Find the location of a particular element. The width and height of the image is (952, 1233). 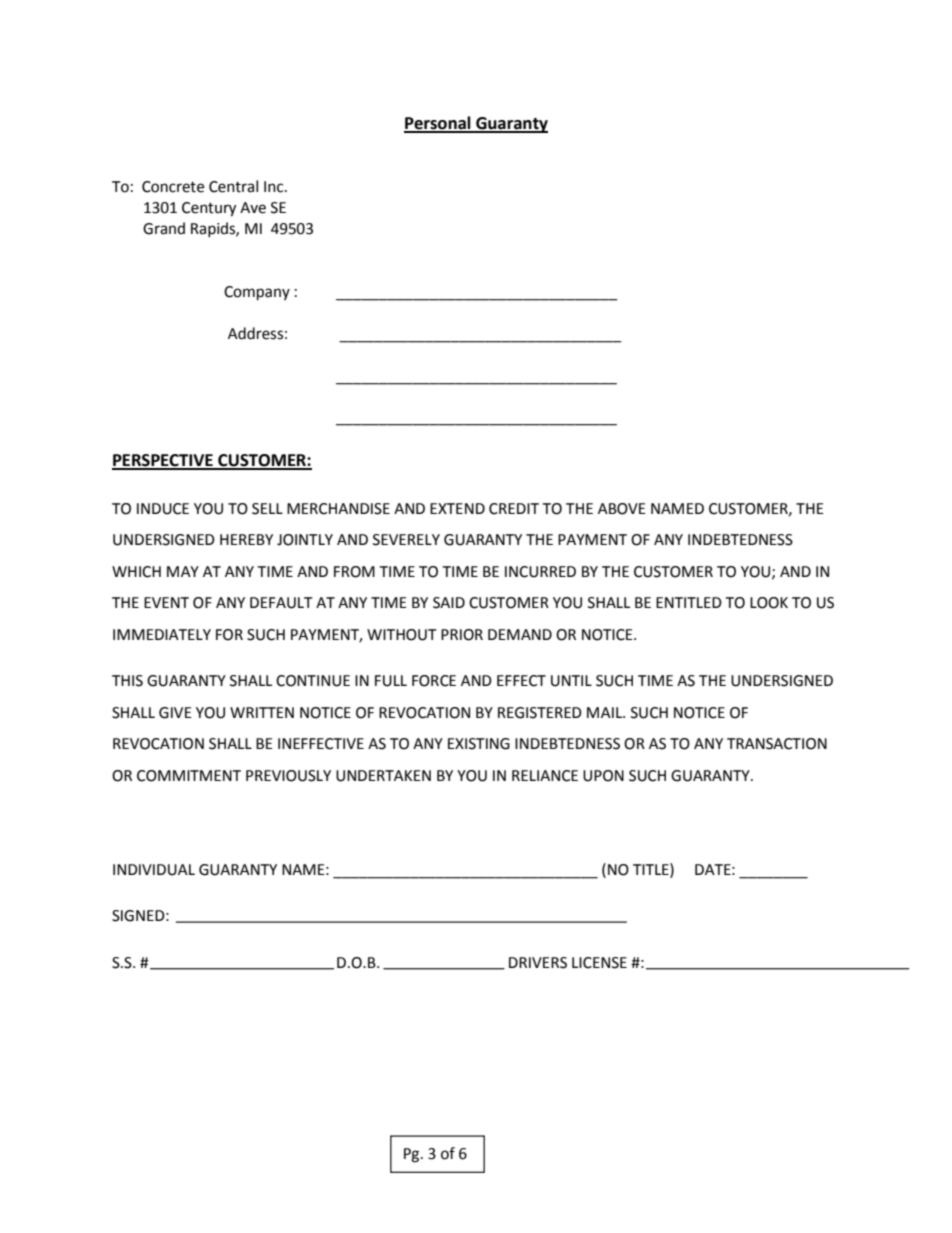

EXTEND is located at coordinates (457, 508).
